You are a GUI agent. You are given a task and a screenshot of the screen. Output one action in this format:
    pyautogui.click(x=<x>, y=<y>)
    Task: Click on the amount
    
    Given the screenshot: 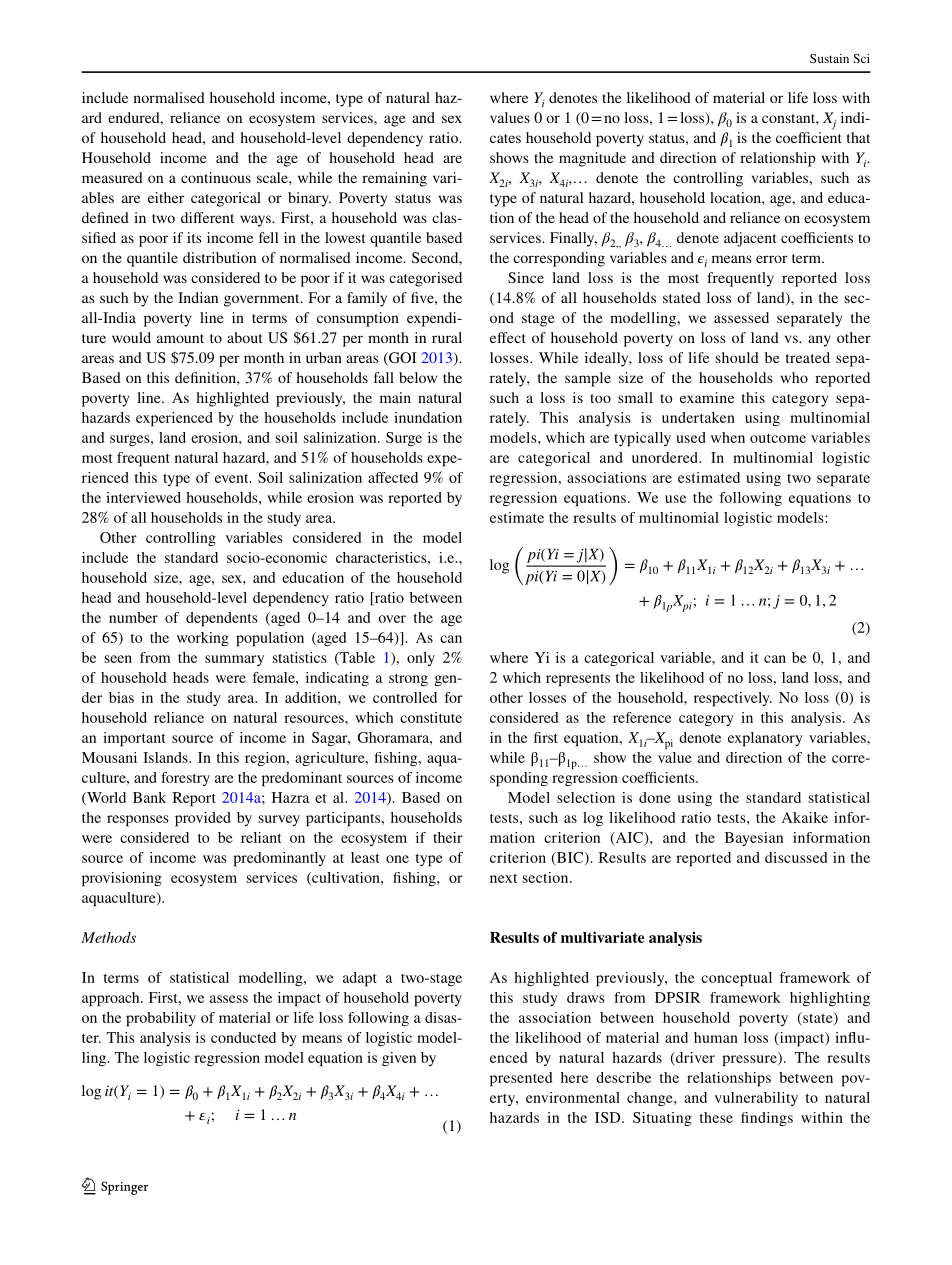 What is the action you would take?
    pyautogui.click(x=180, y=338)
